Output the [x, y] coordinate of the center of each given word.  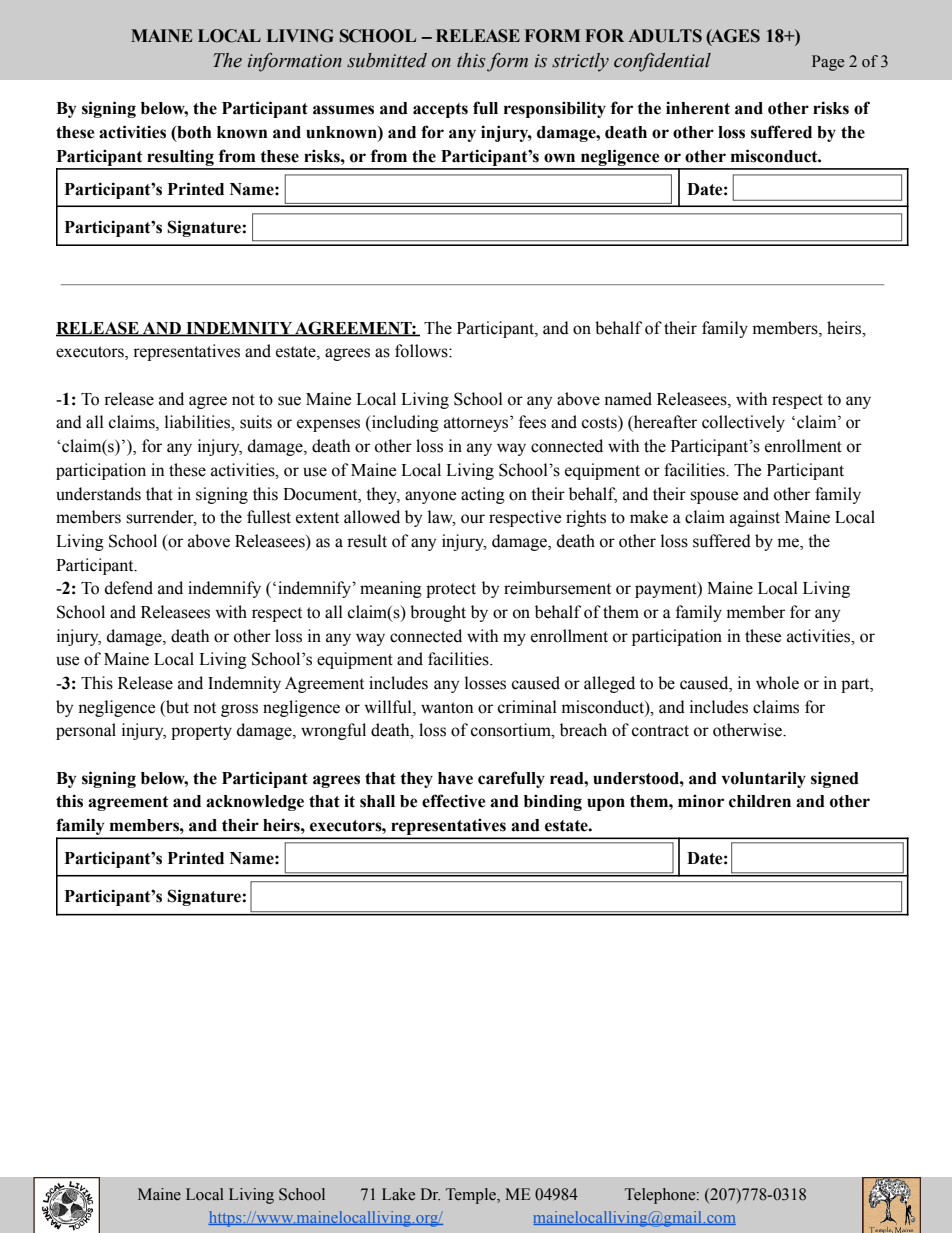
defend [129, 588]
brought [438, 613]
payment [667, 589]
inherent [698, 108]
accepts [440, 110]
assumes [343, 110]
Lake [398, 1194]
